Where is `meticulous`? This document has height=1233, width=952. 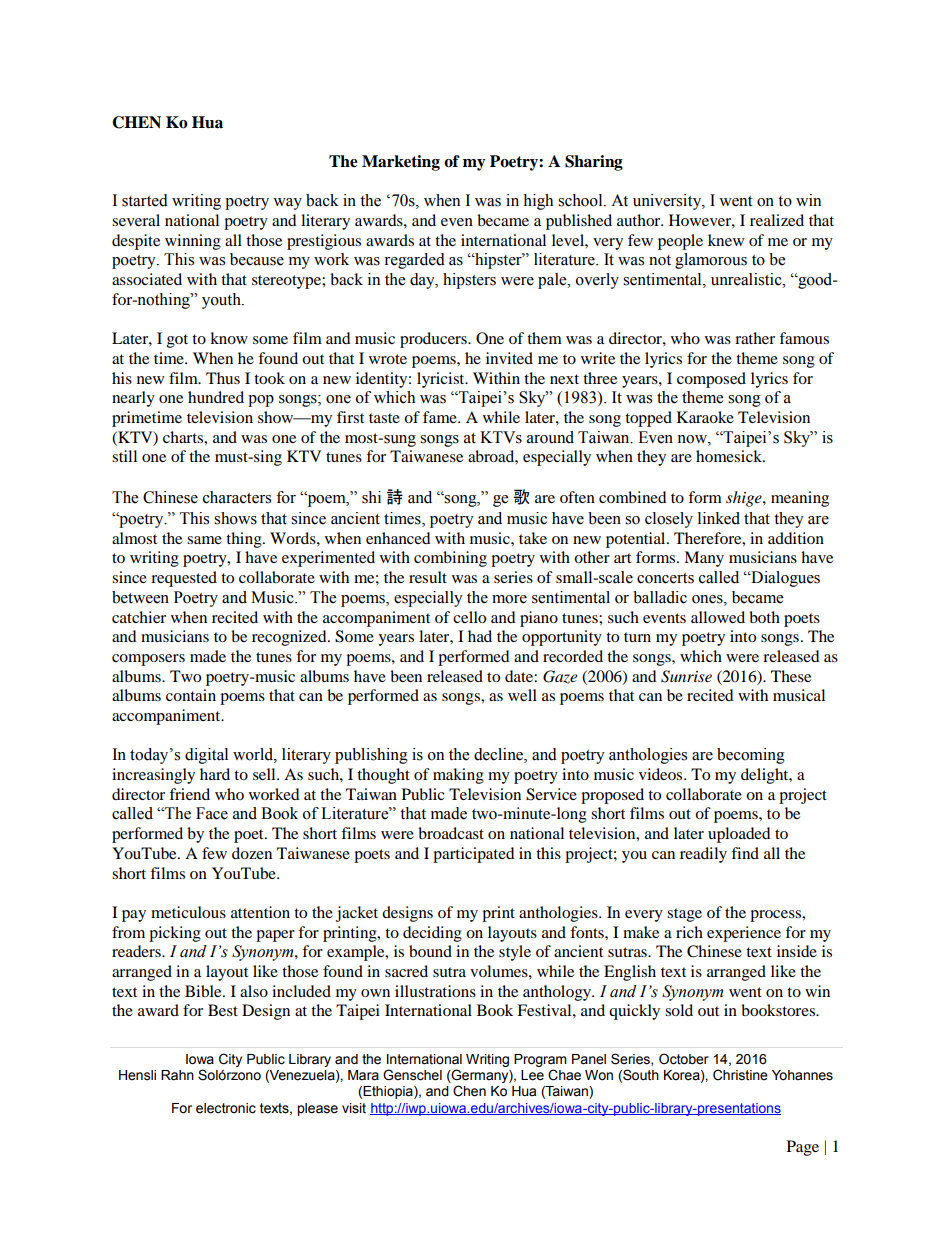
meticulous is located at coordinates (188, 912).
